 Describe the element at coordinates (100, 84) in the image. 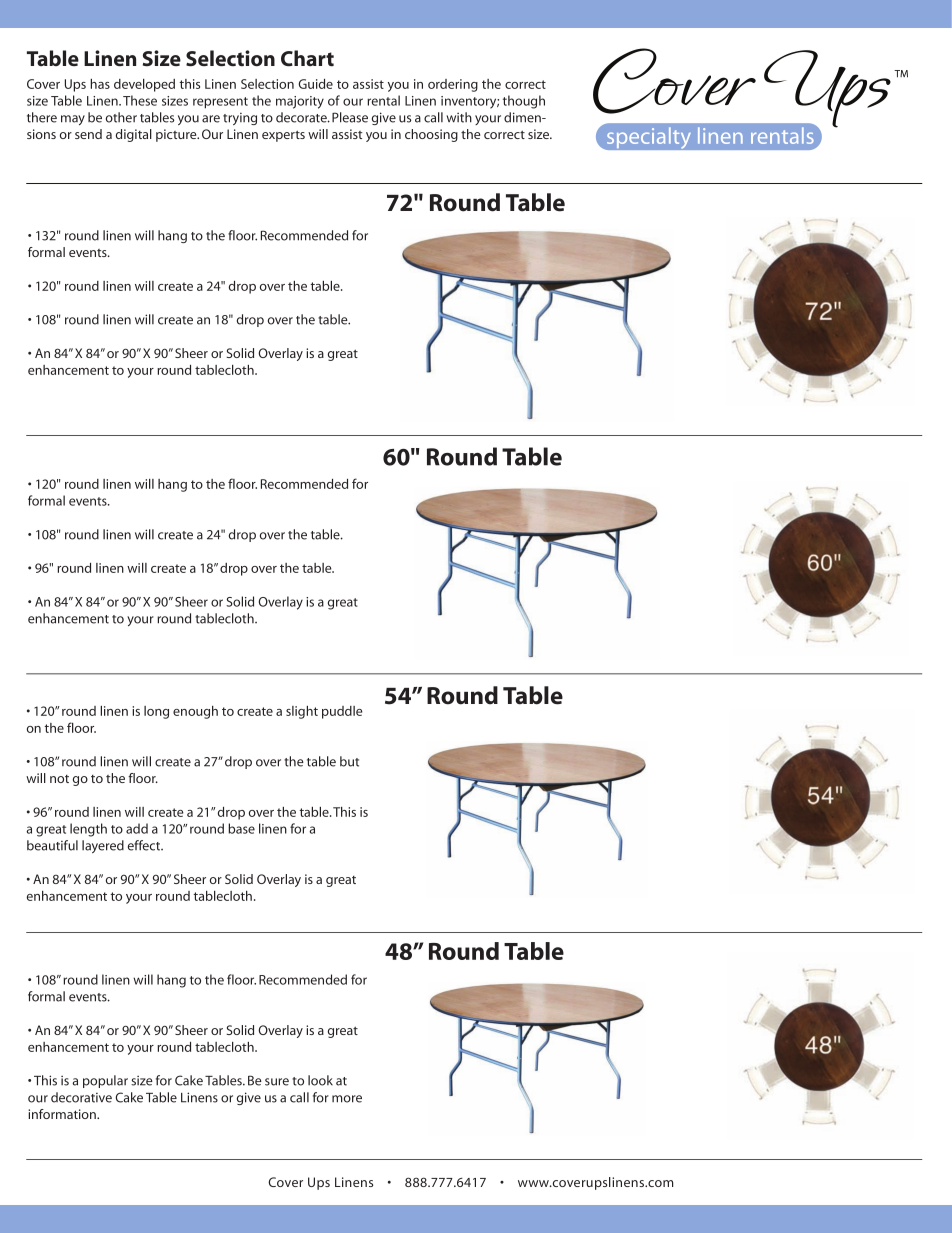

I see `has` at that location.
